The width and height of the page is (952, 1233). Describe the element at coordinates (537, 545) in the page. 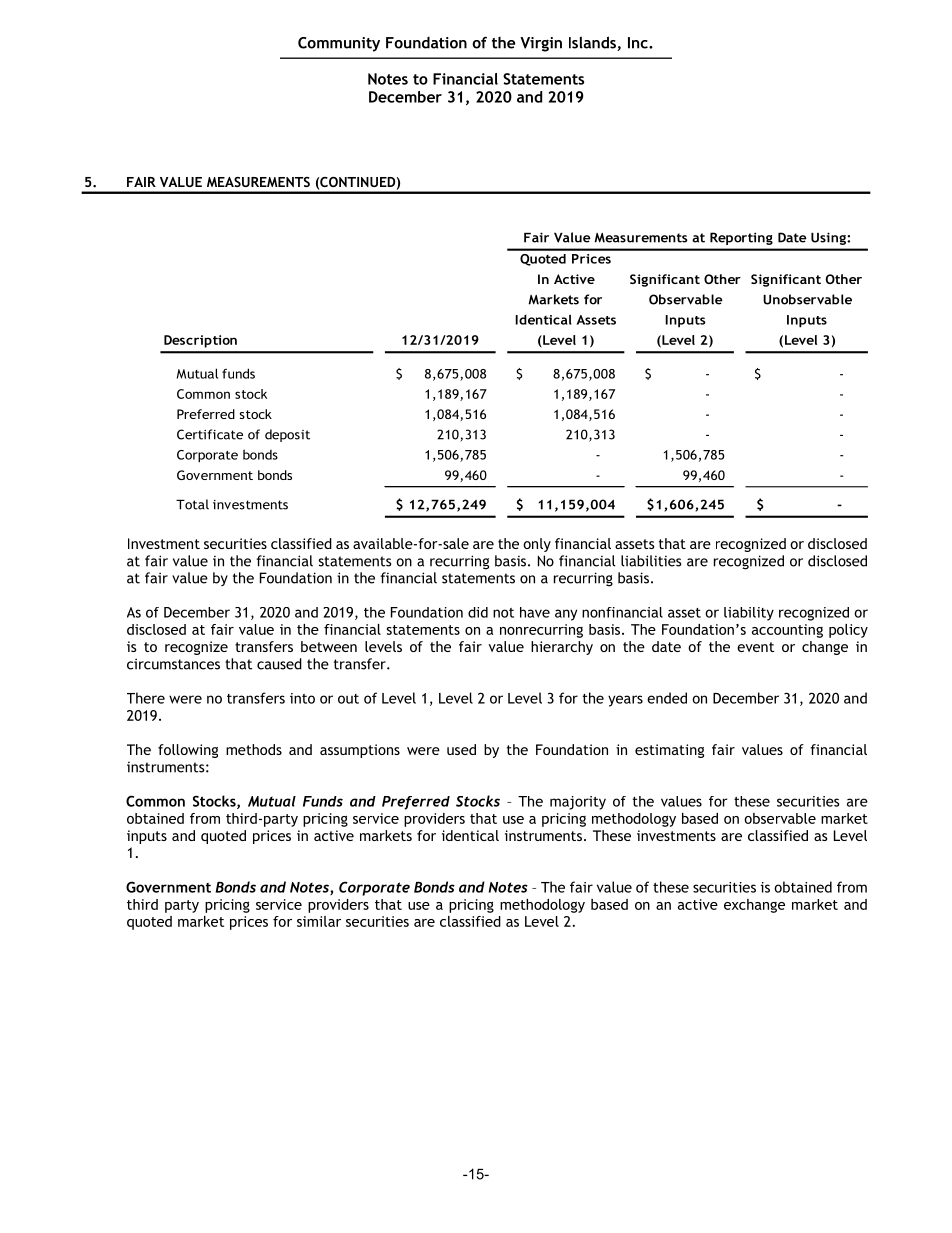

I see `only` at that location.
